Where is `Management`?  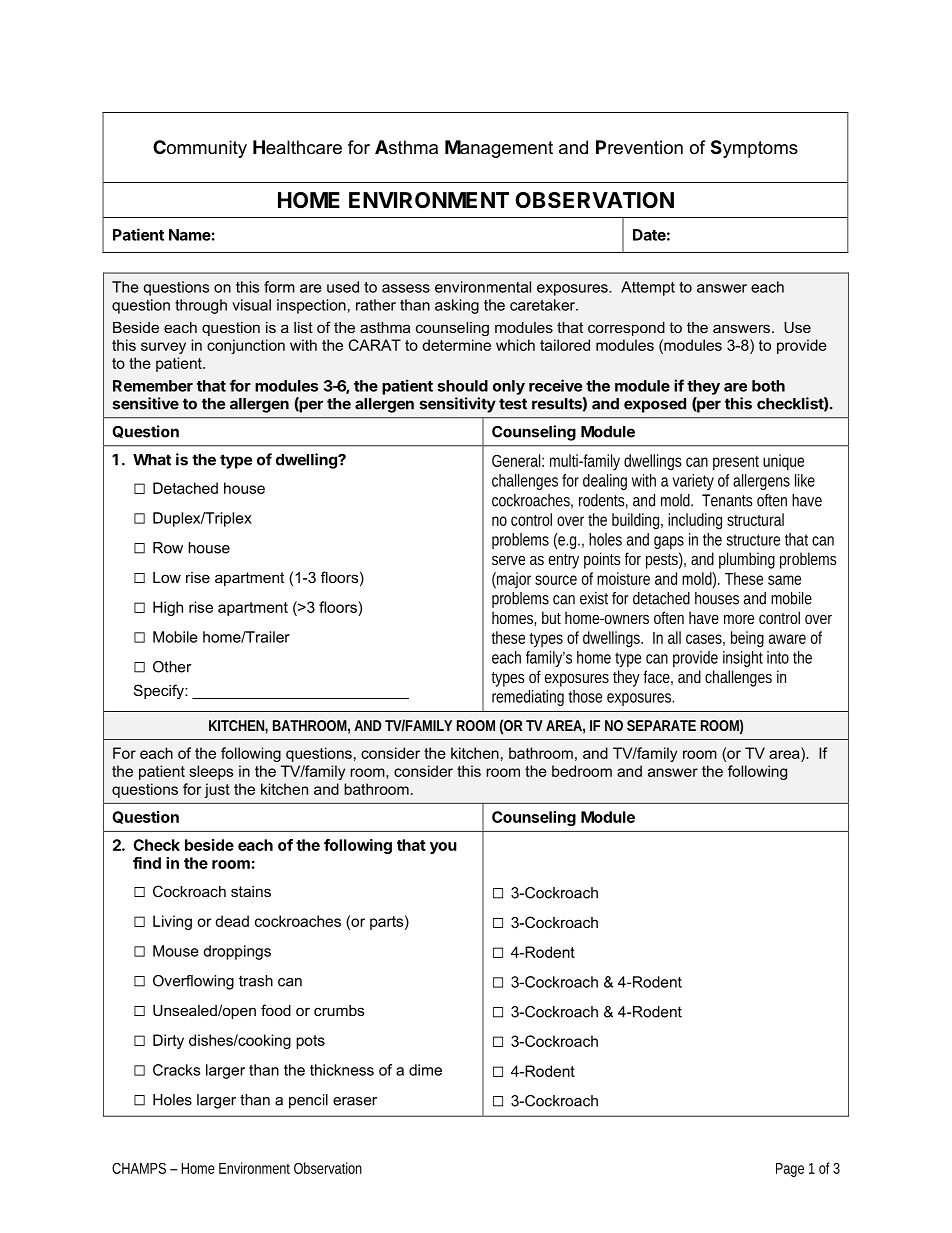 Management is located at coordinates (499, 149).
